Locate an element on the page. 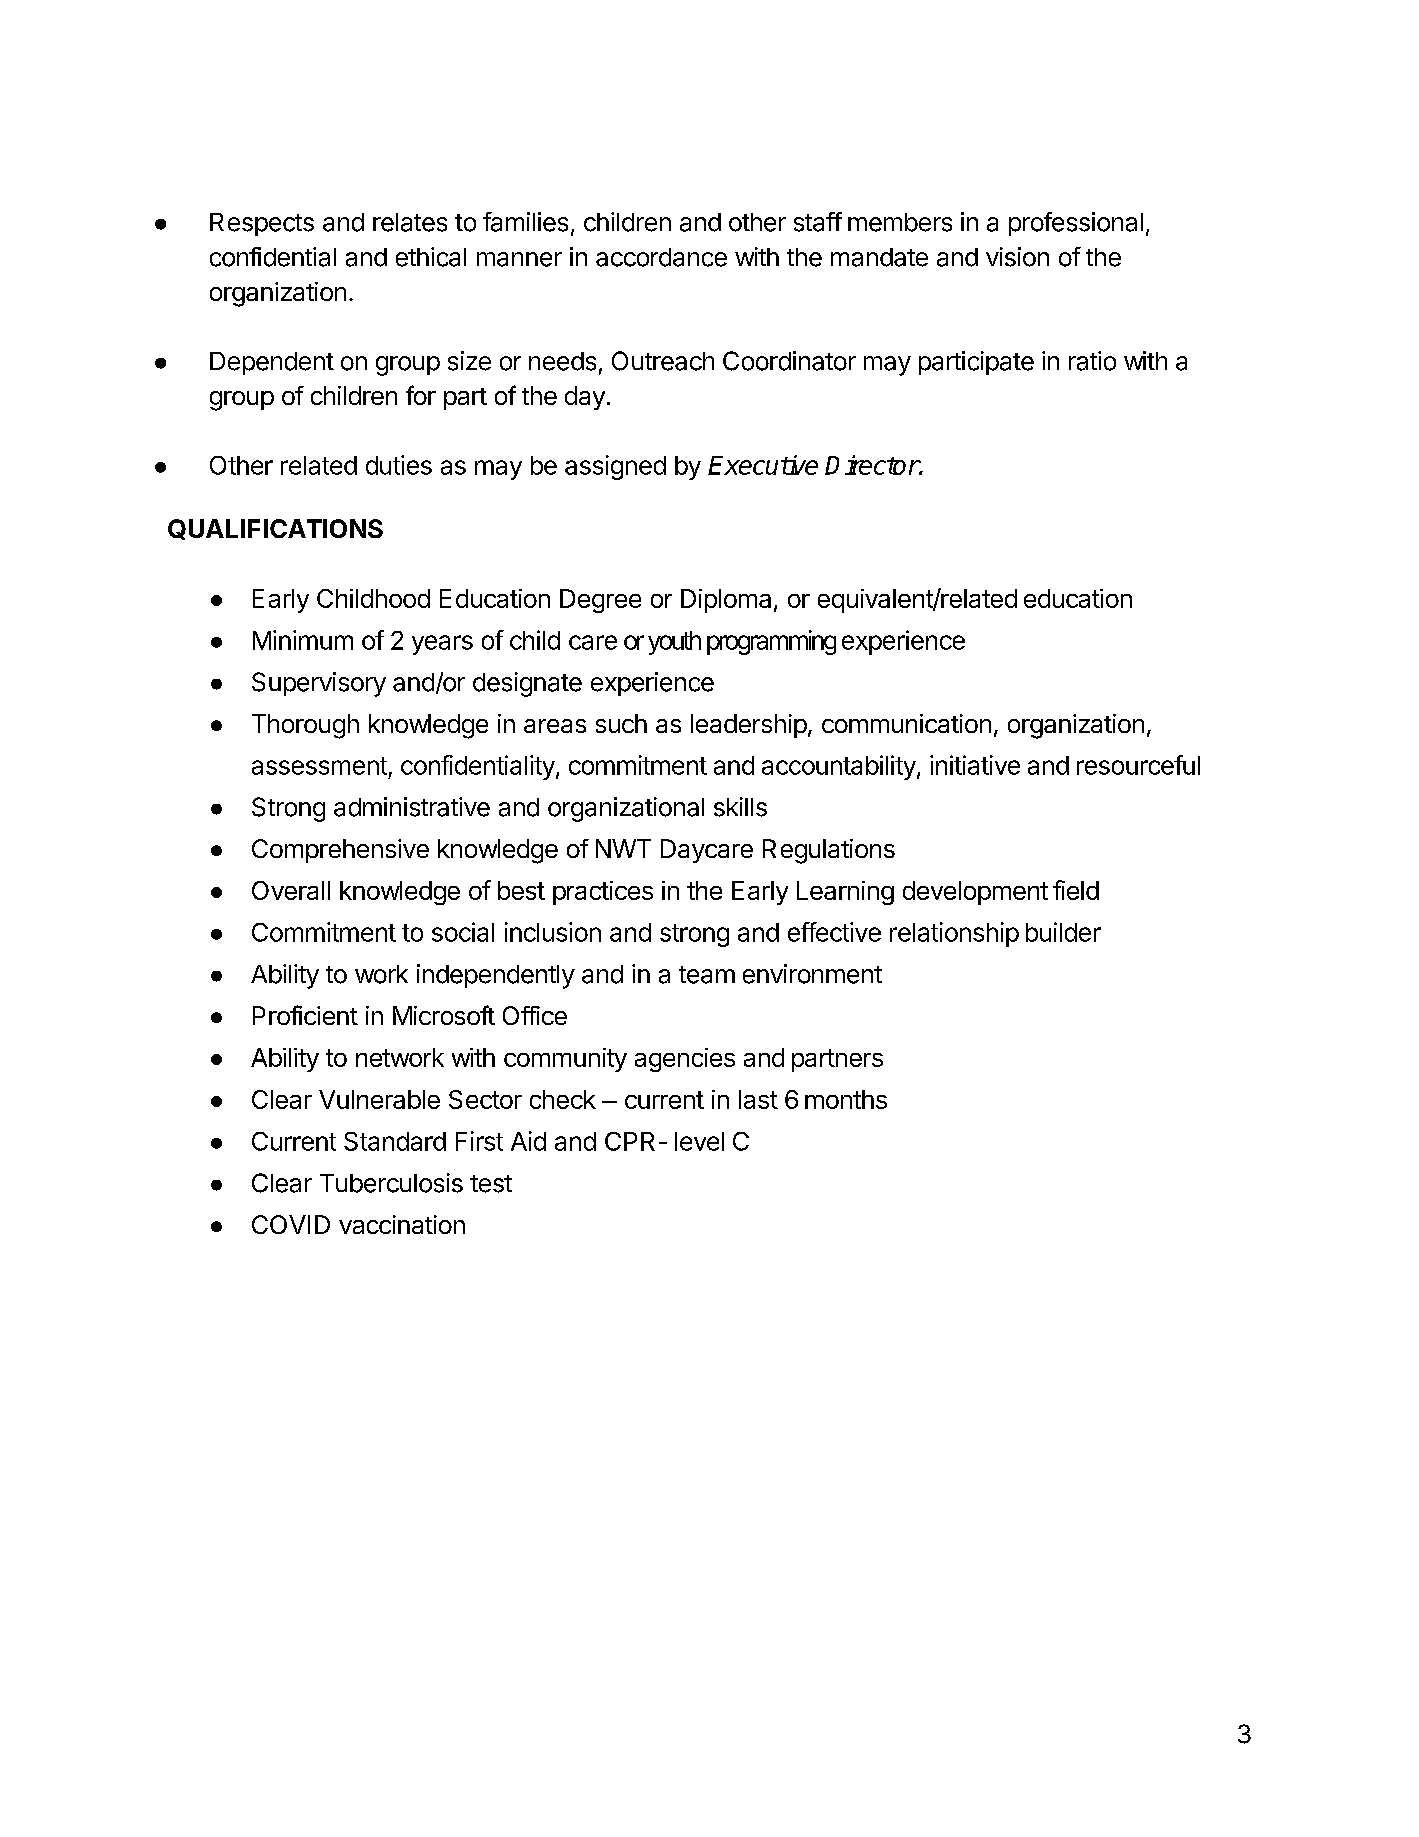 The image size is (1419, 1837). last is located at coordinates (758, 1099).
